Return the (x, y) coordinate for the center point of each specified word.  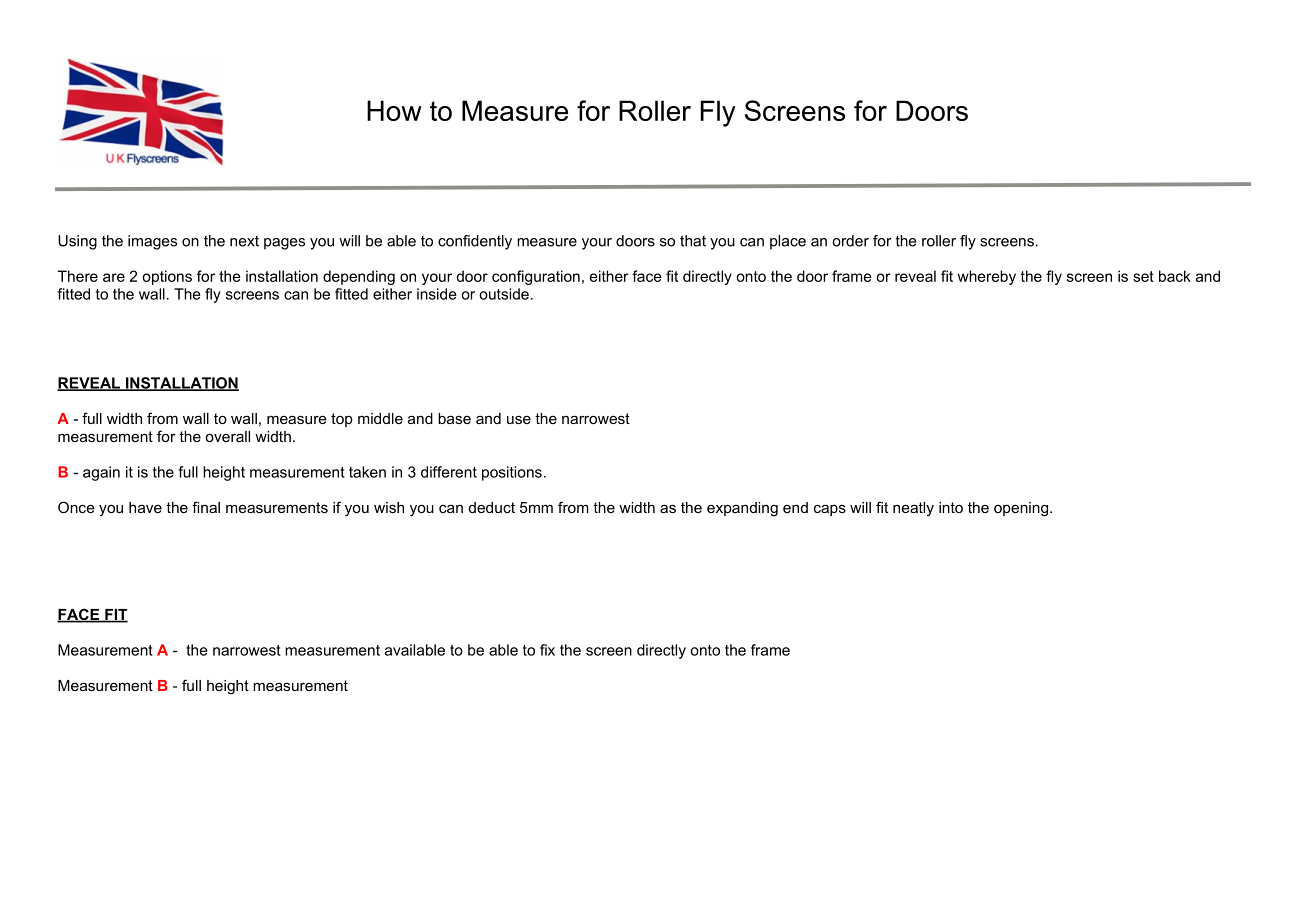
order (850, 241)
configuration (536, 277)
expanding (742, 509)
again (101, 473)
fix (547, 650)
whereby (986, 277)
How (394, 110)
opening (1021, 509)
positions (512, 473)
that (693, 241)
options (167, 277)
